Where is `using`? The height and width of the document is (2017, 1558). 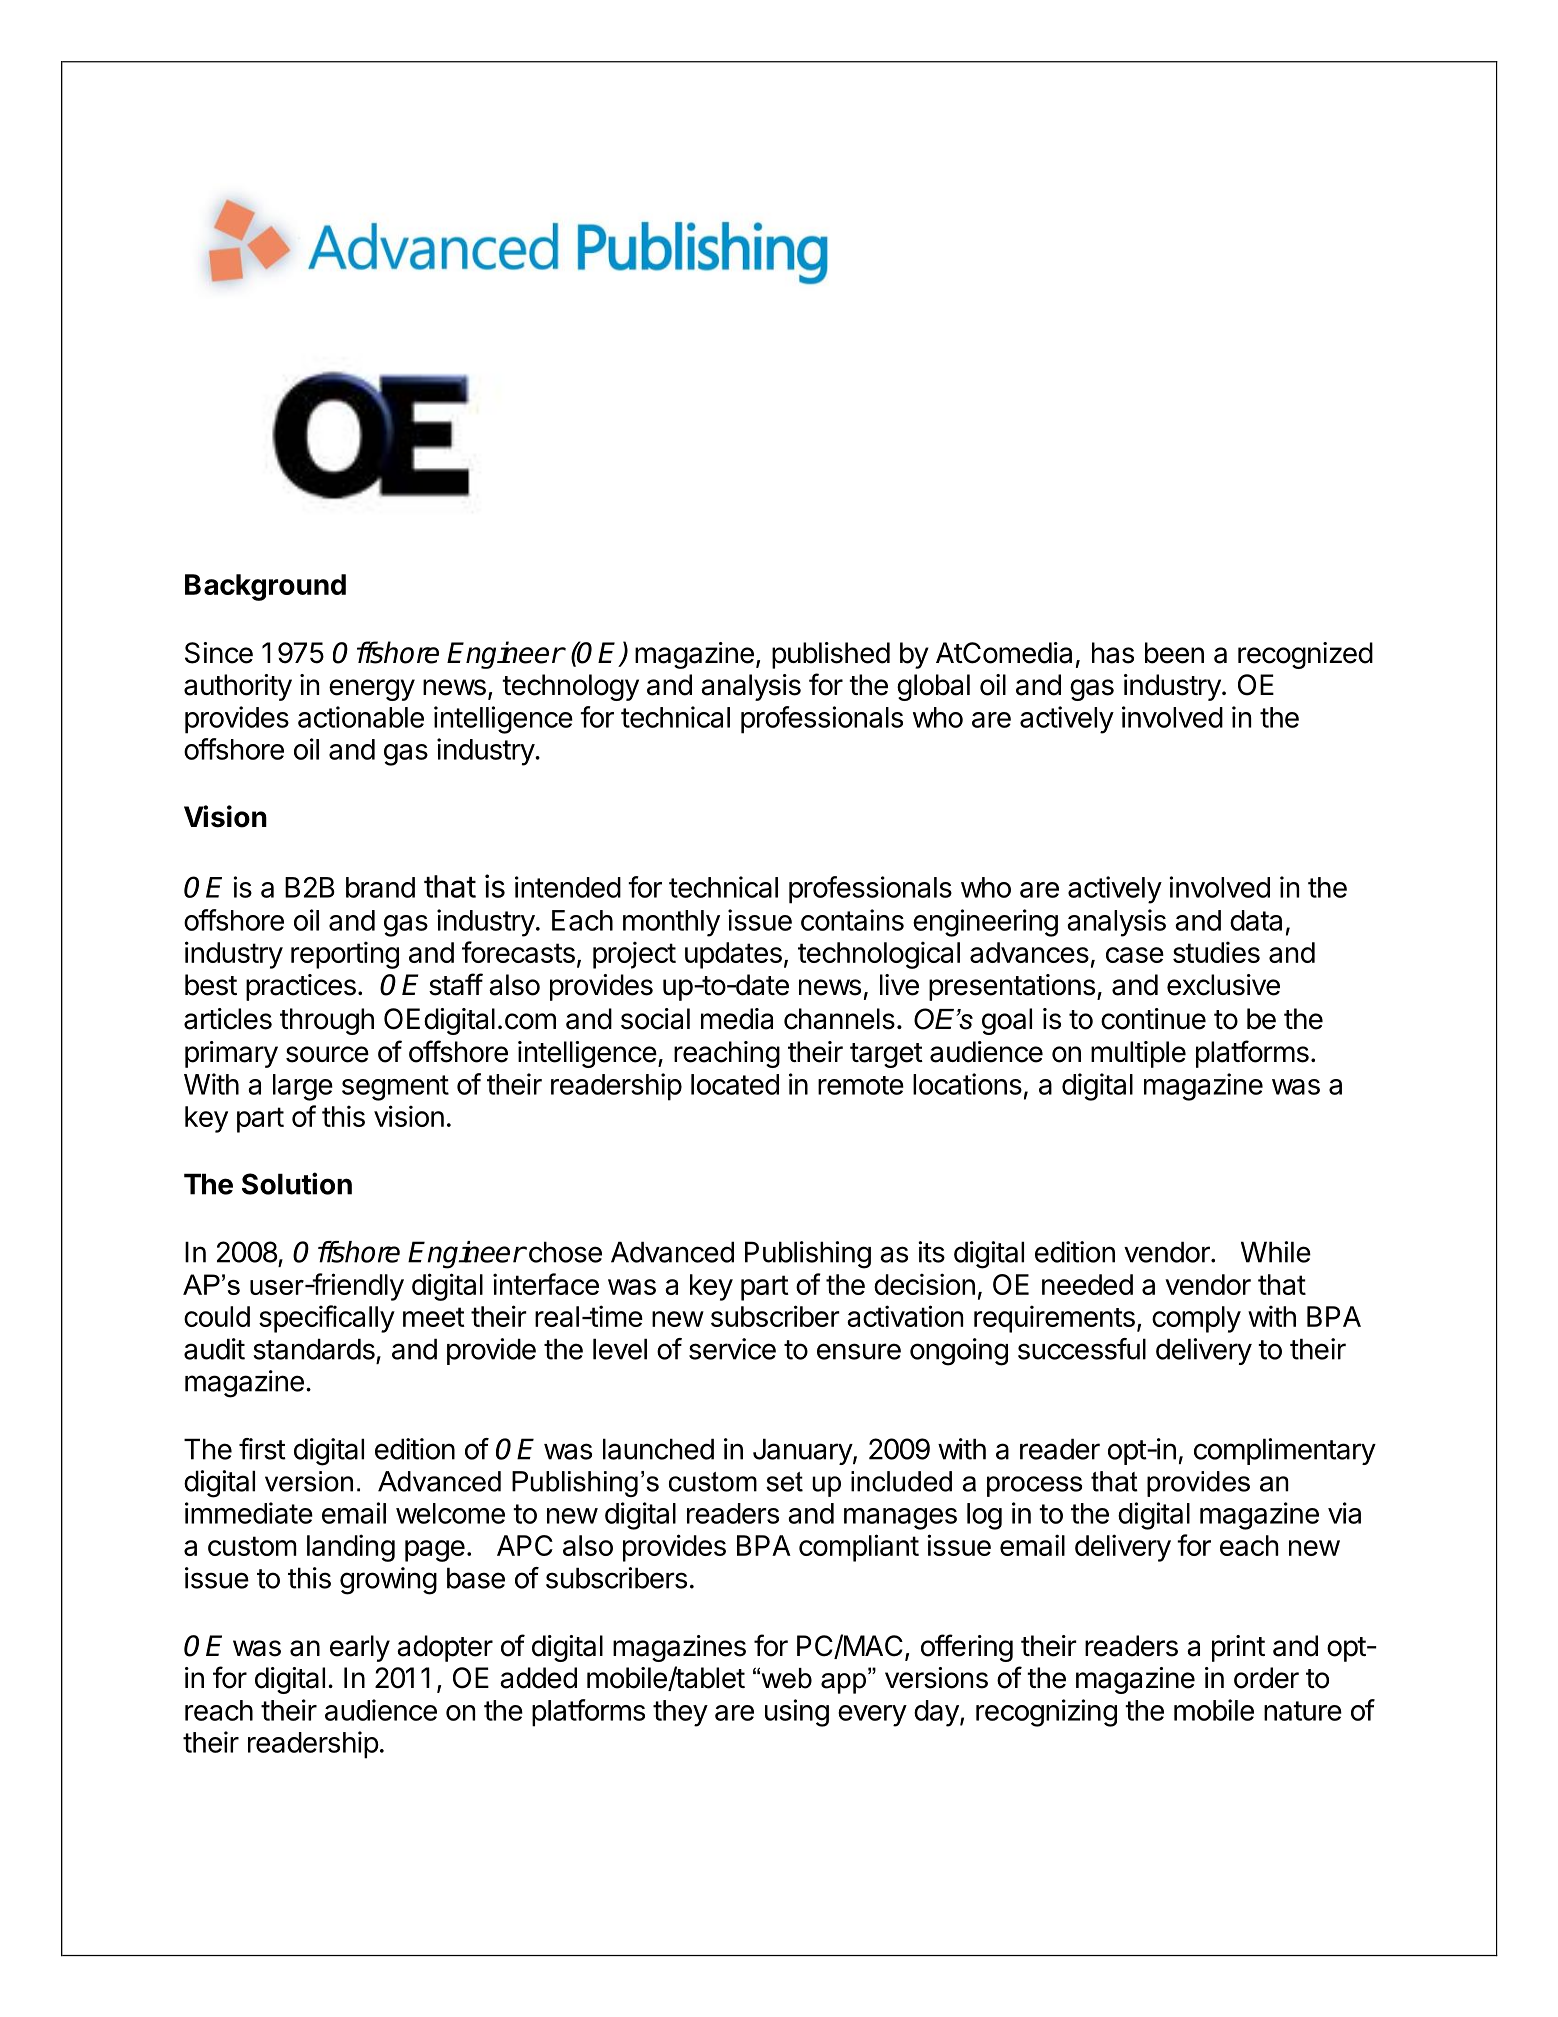 using is located at coordinates (797, 1713).
